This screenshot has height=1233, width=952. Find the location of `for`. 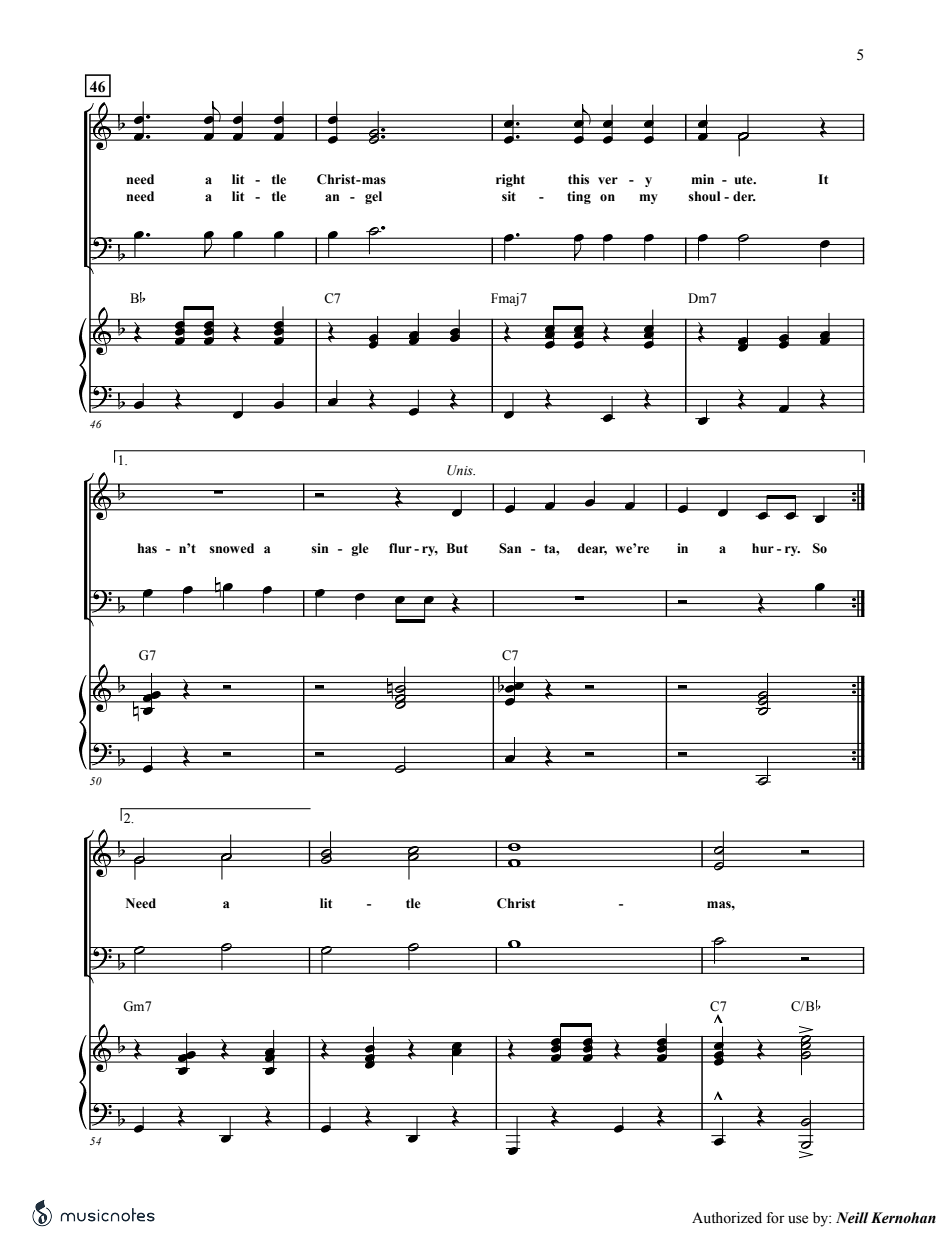

for is located at coordinates (775, 1218).
